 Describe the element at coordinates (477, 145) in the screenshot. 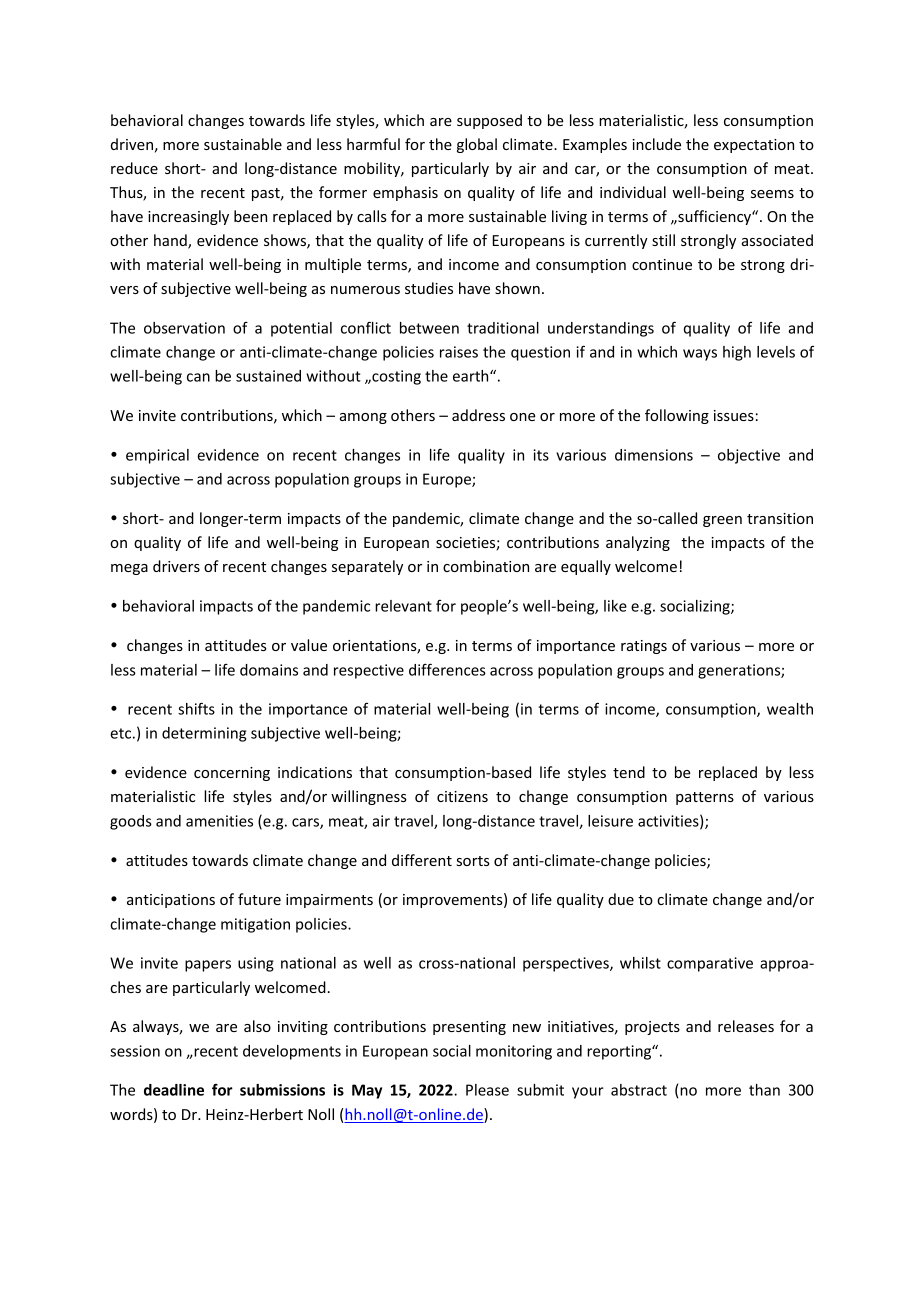

I see `global` at that location.
